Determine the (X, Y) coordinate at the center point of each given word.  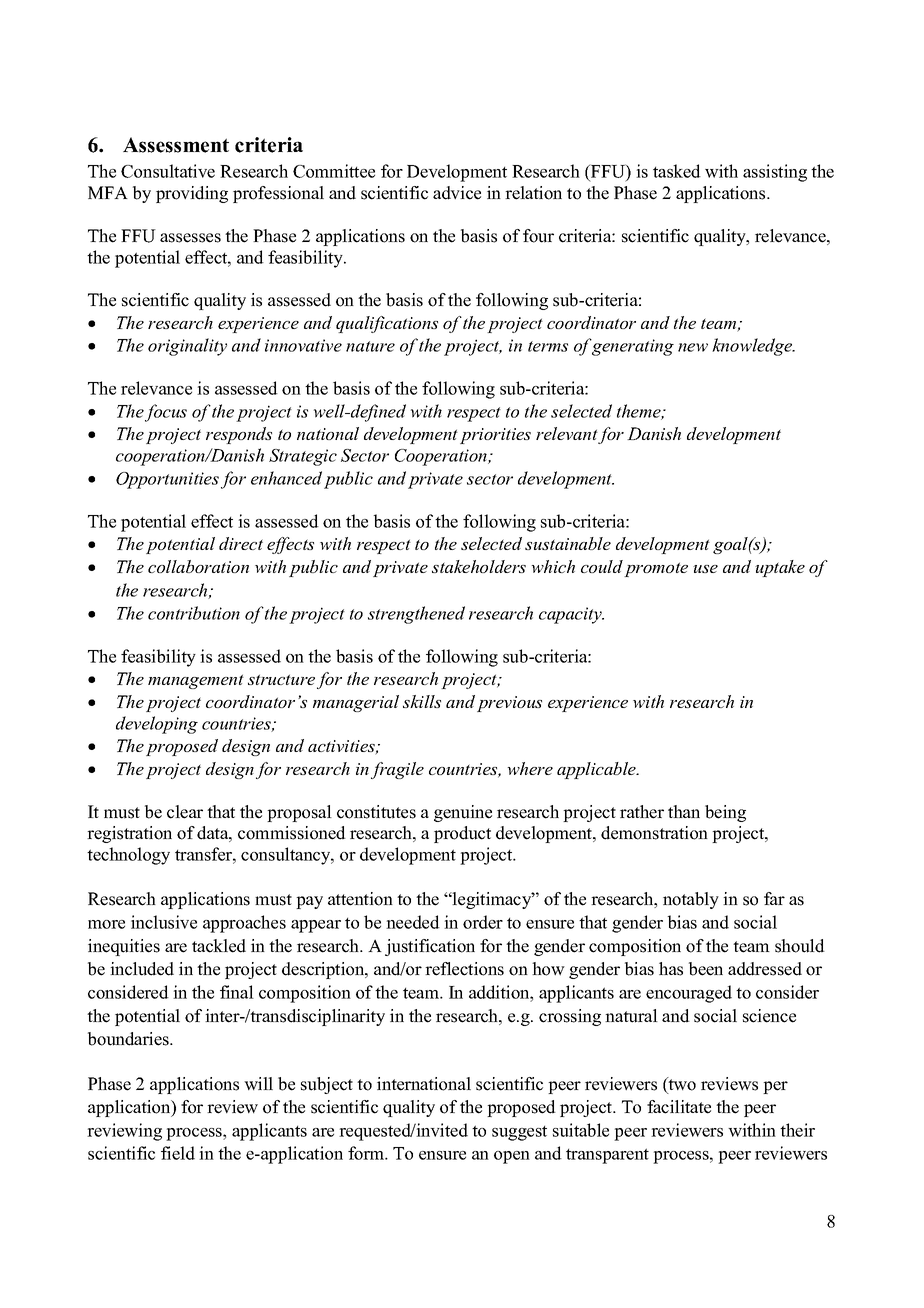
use (705, 569)
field (178, 1153)
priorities (495, 436)
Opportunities (167, 480)
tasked (677, 171)
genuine (463, 813)
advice (457, 193)
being (725, 813)
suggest (519, 1133)
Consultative (168, 171)
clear (185, 812)
